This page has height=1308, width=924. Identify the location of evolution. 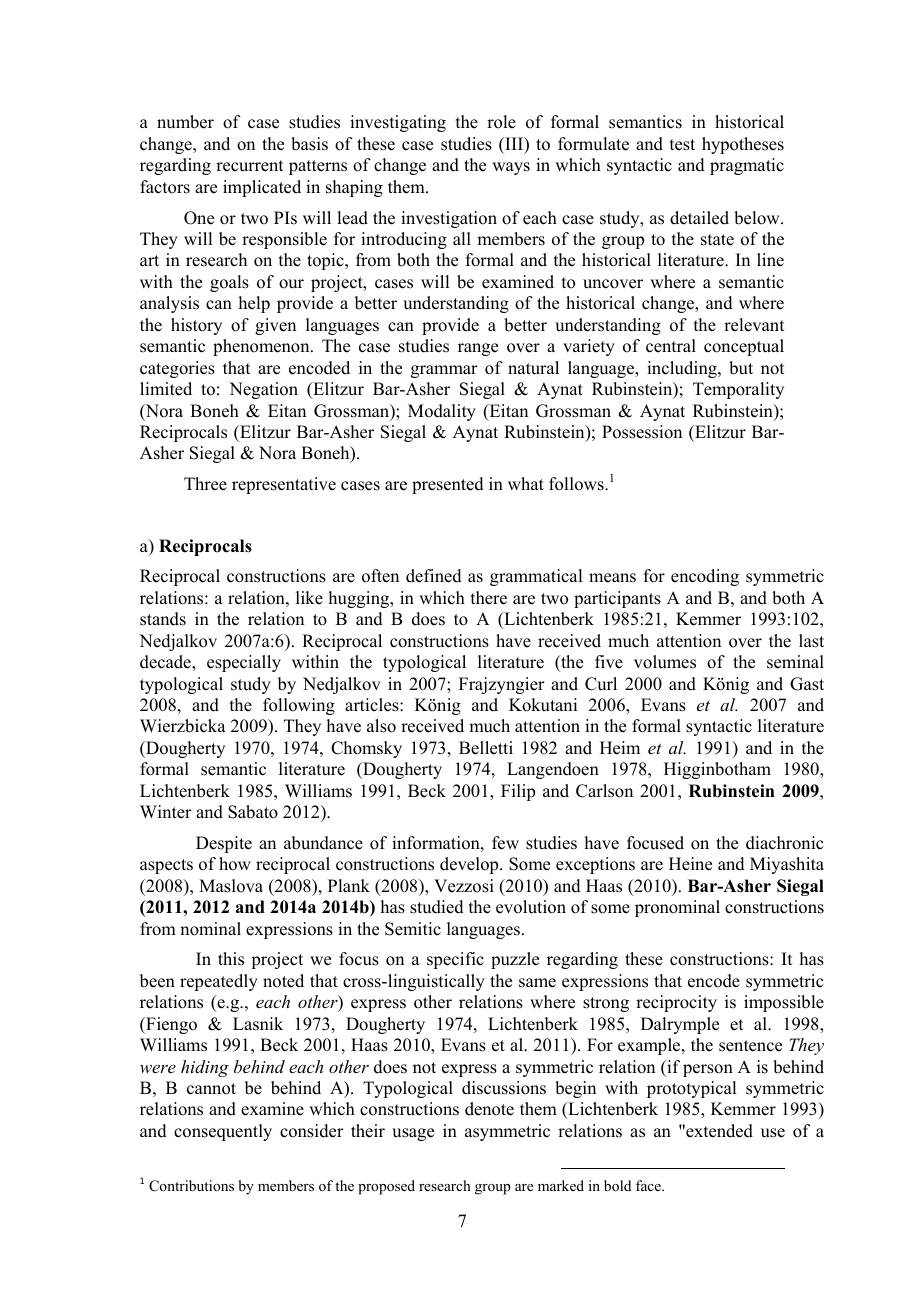
(531, 907).
